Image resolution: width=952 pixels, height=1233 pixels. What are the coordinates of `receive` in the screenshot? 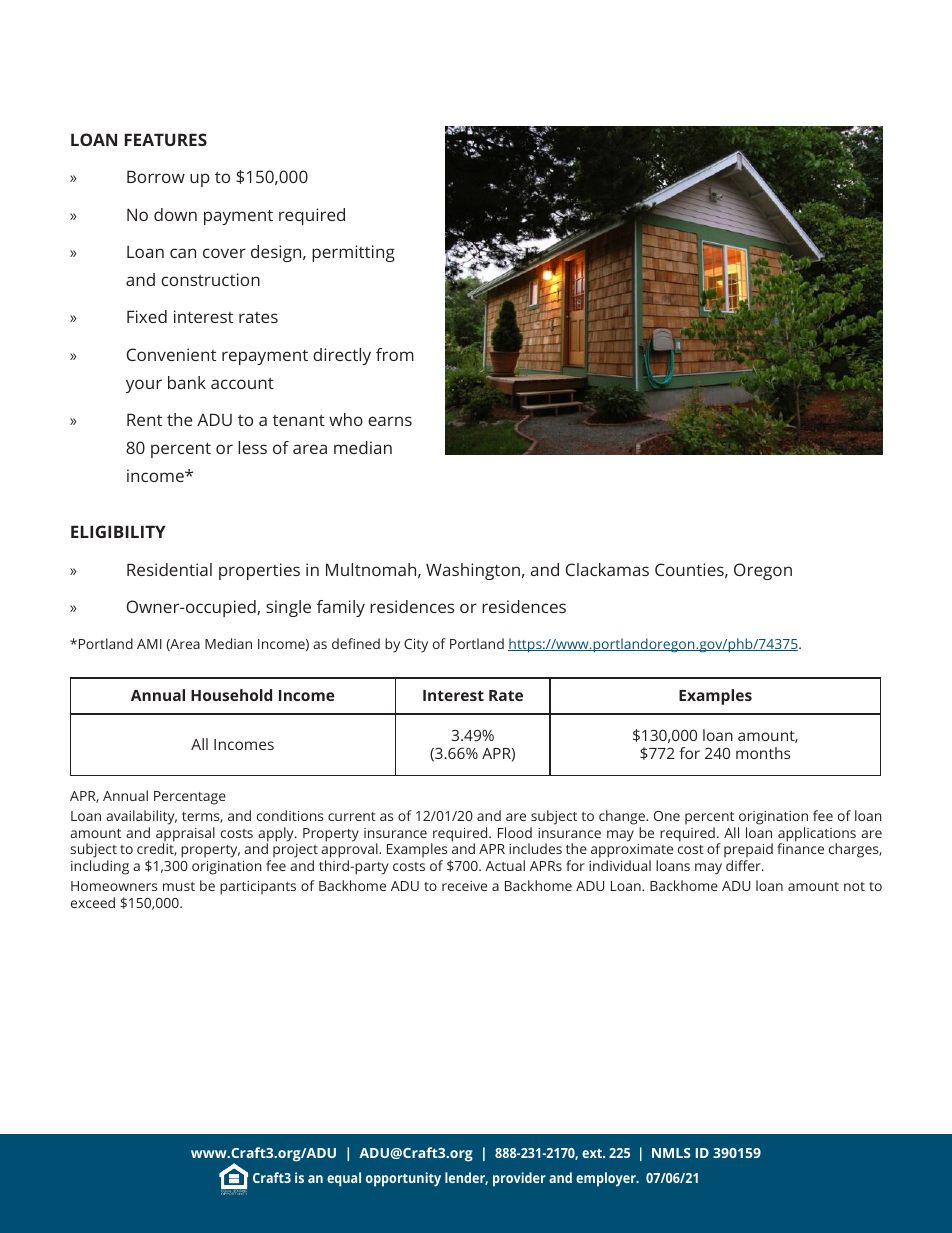 It's located at (464, 886).
